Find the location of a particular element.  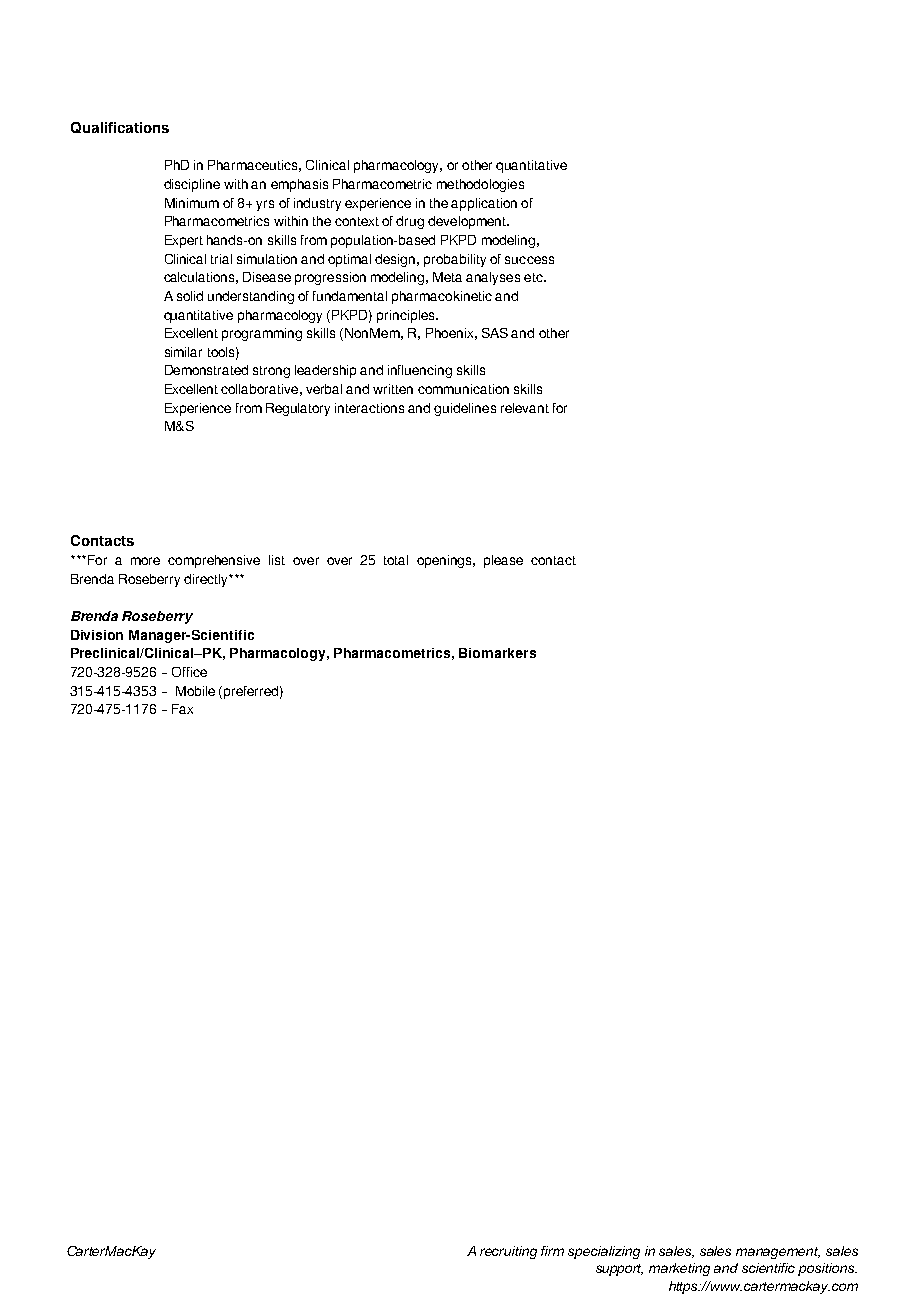

comprehensive is located at coordinates (214, 561).
